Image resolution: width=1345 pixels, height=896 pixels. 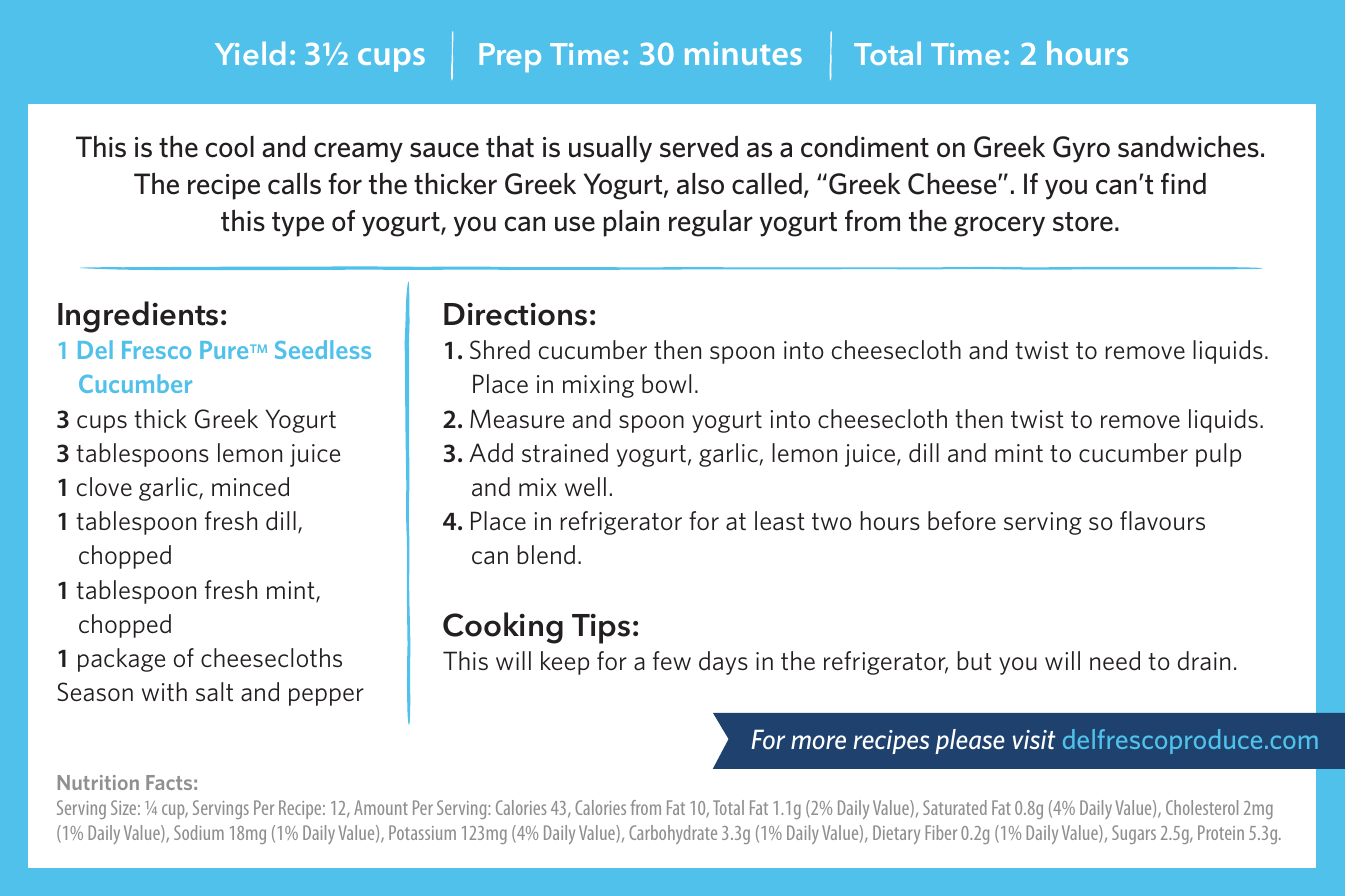 I want to click on Gyro, so click(x=1081, y=149).
